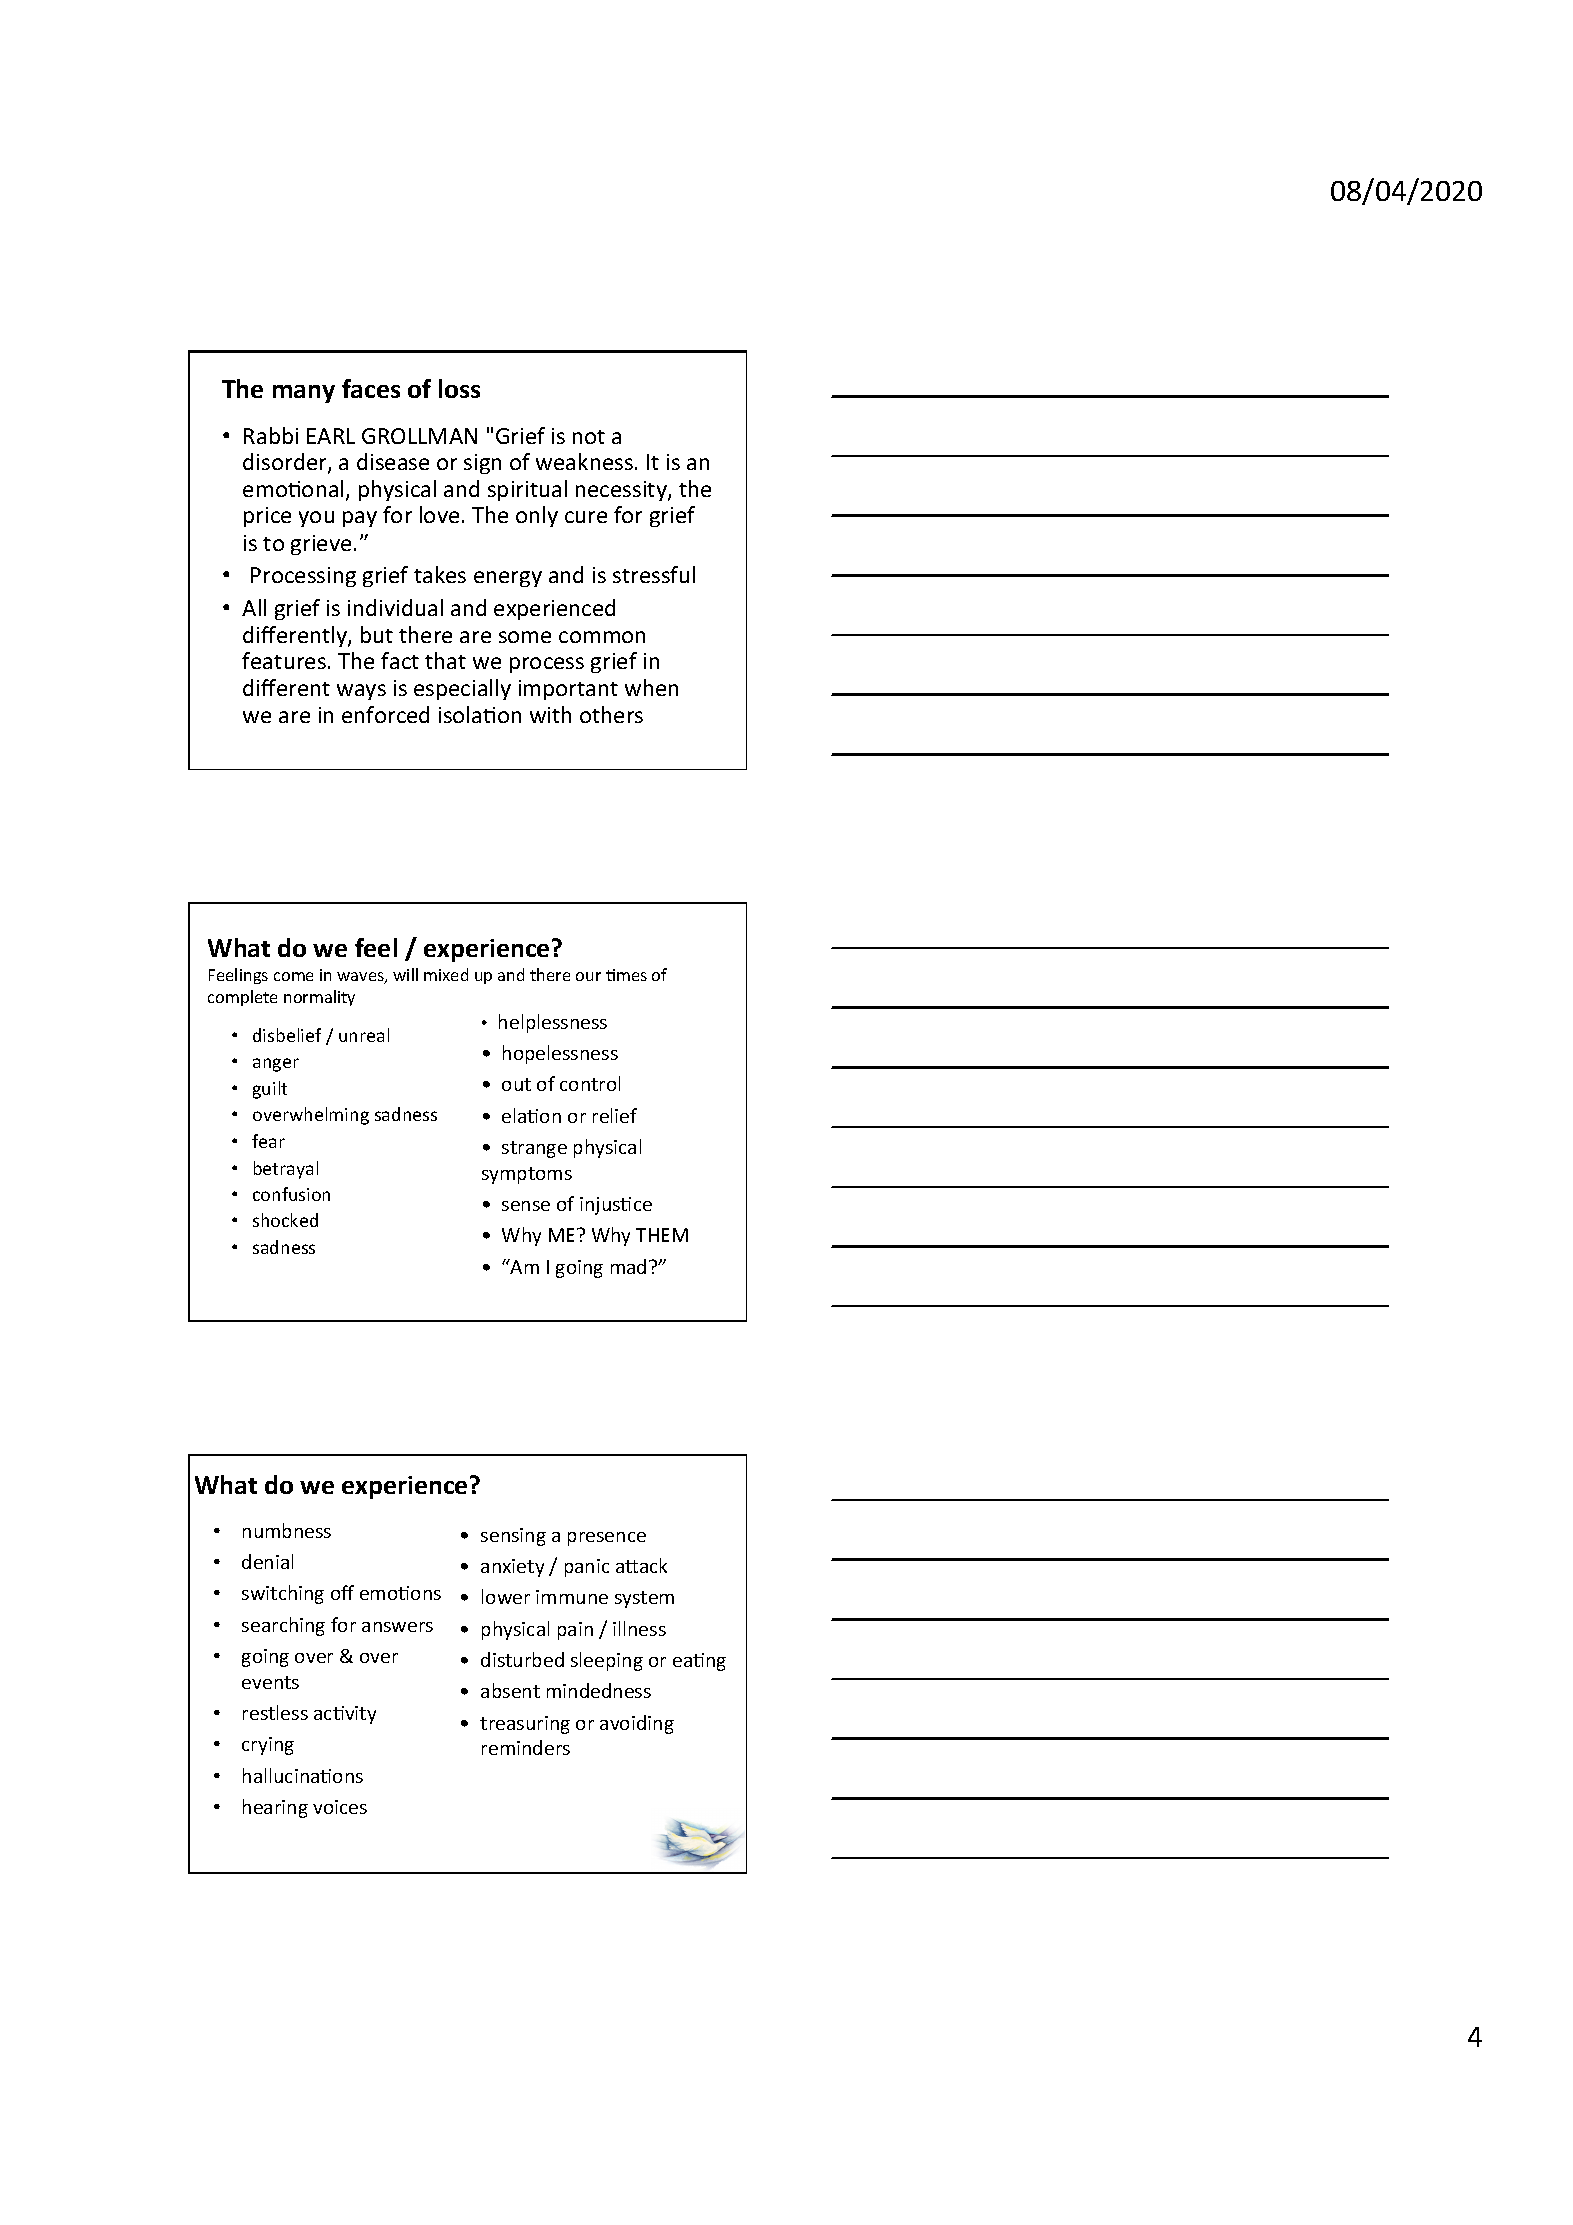 The image size is (1573, 2225). What do you see at coordinates (270, 1090) in the page?
I see `guilt` at bounding box center [270, 1090].
